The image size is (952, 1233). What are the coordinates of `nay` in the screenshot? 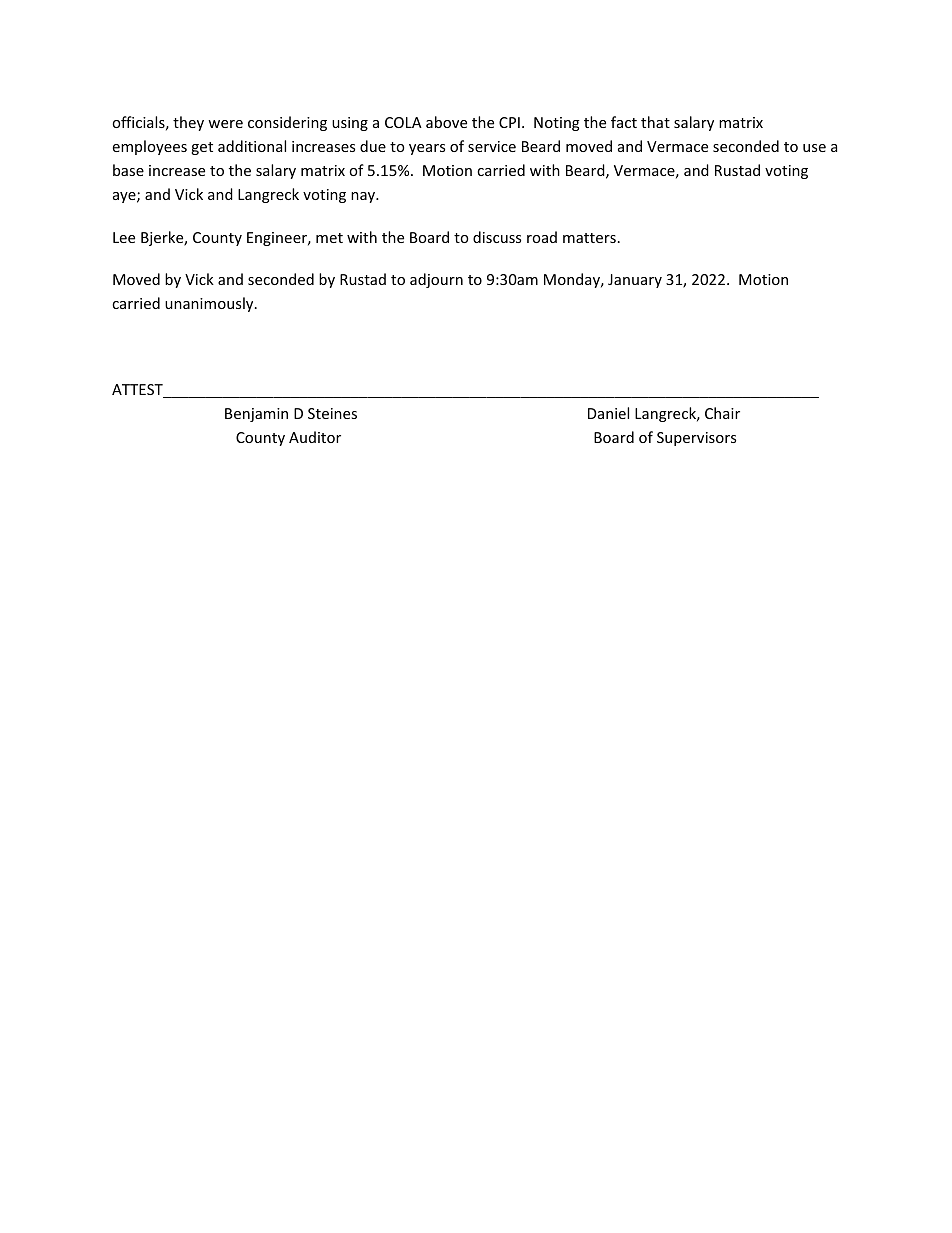 It's located at (364, 197).
